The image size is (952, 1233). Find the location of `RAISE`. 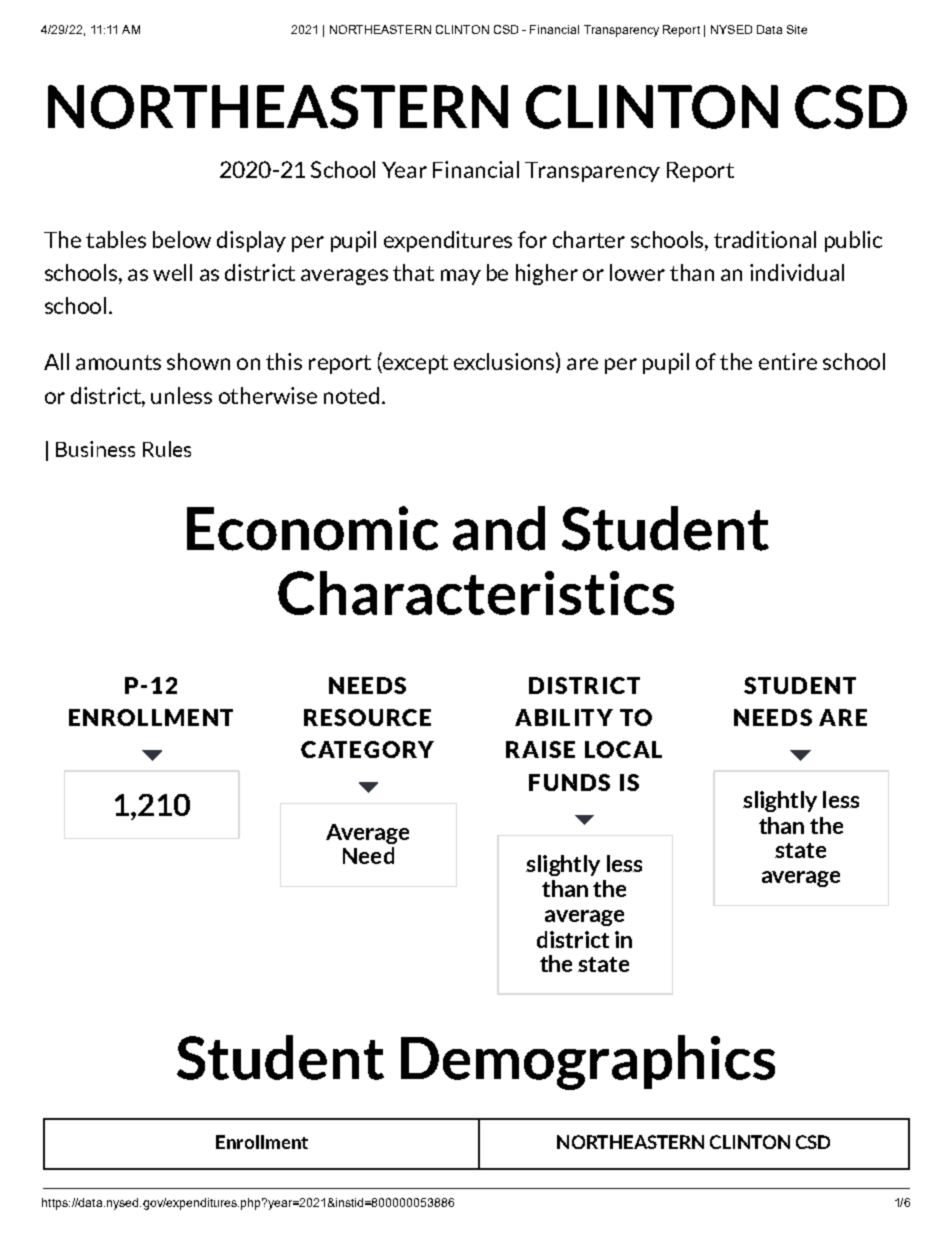

RAISE is located at coordinates (540, 749).
